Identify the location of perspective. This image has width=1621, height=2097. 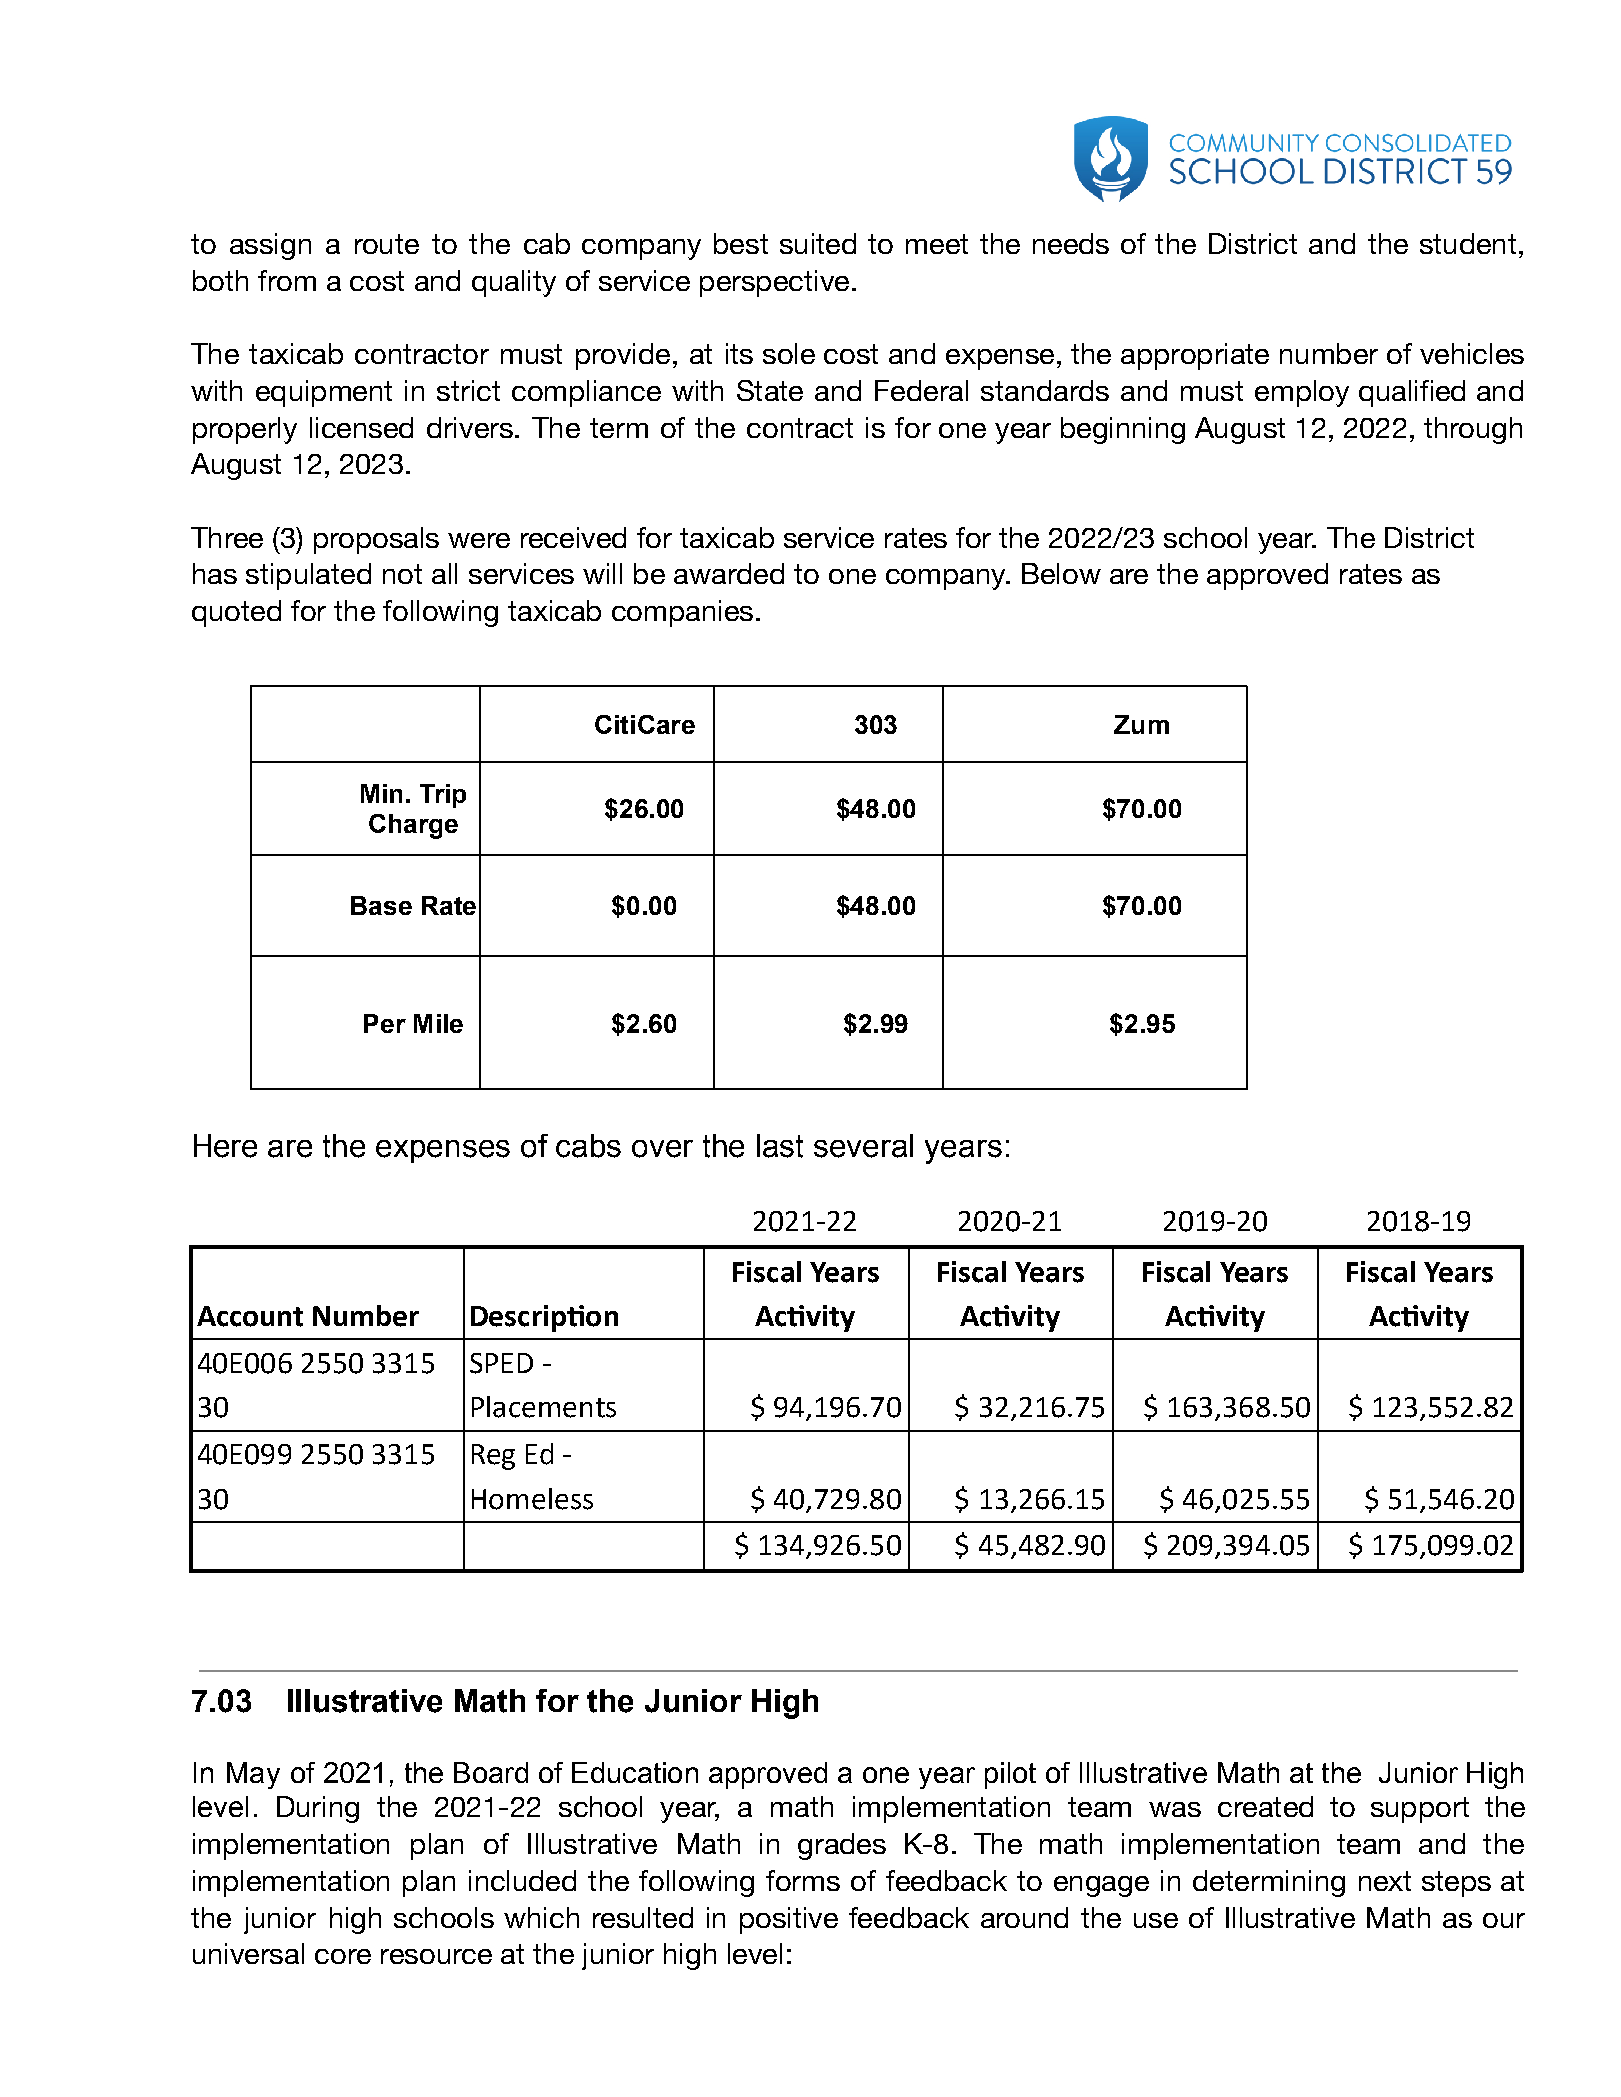
(774, 283).
